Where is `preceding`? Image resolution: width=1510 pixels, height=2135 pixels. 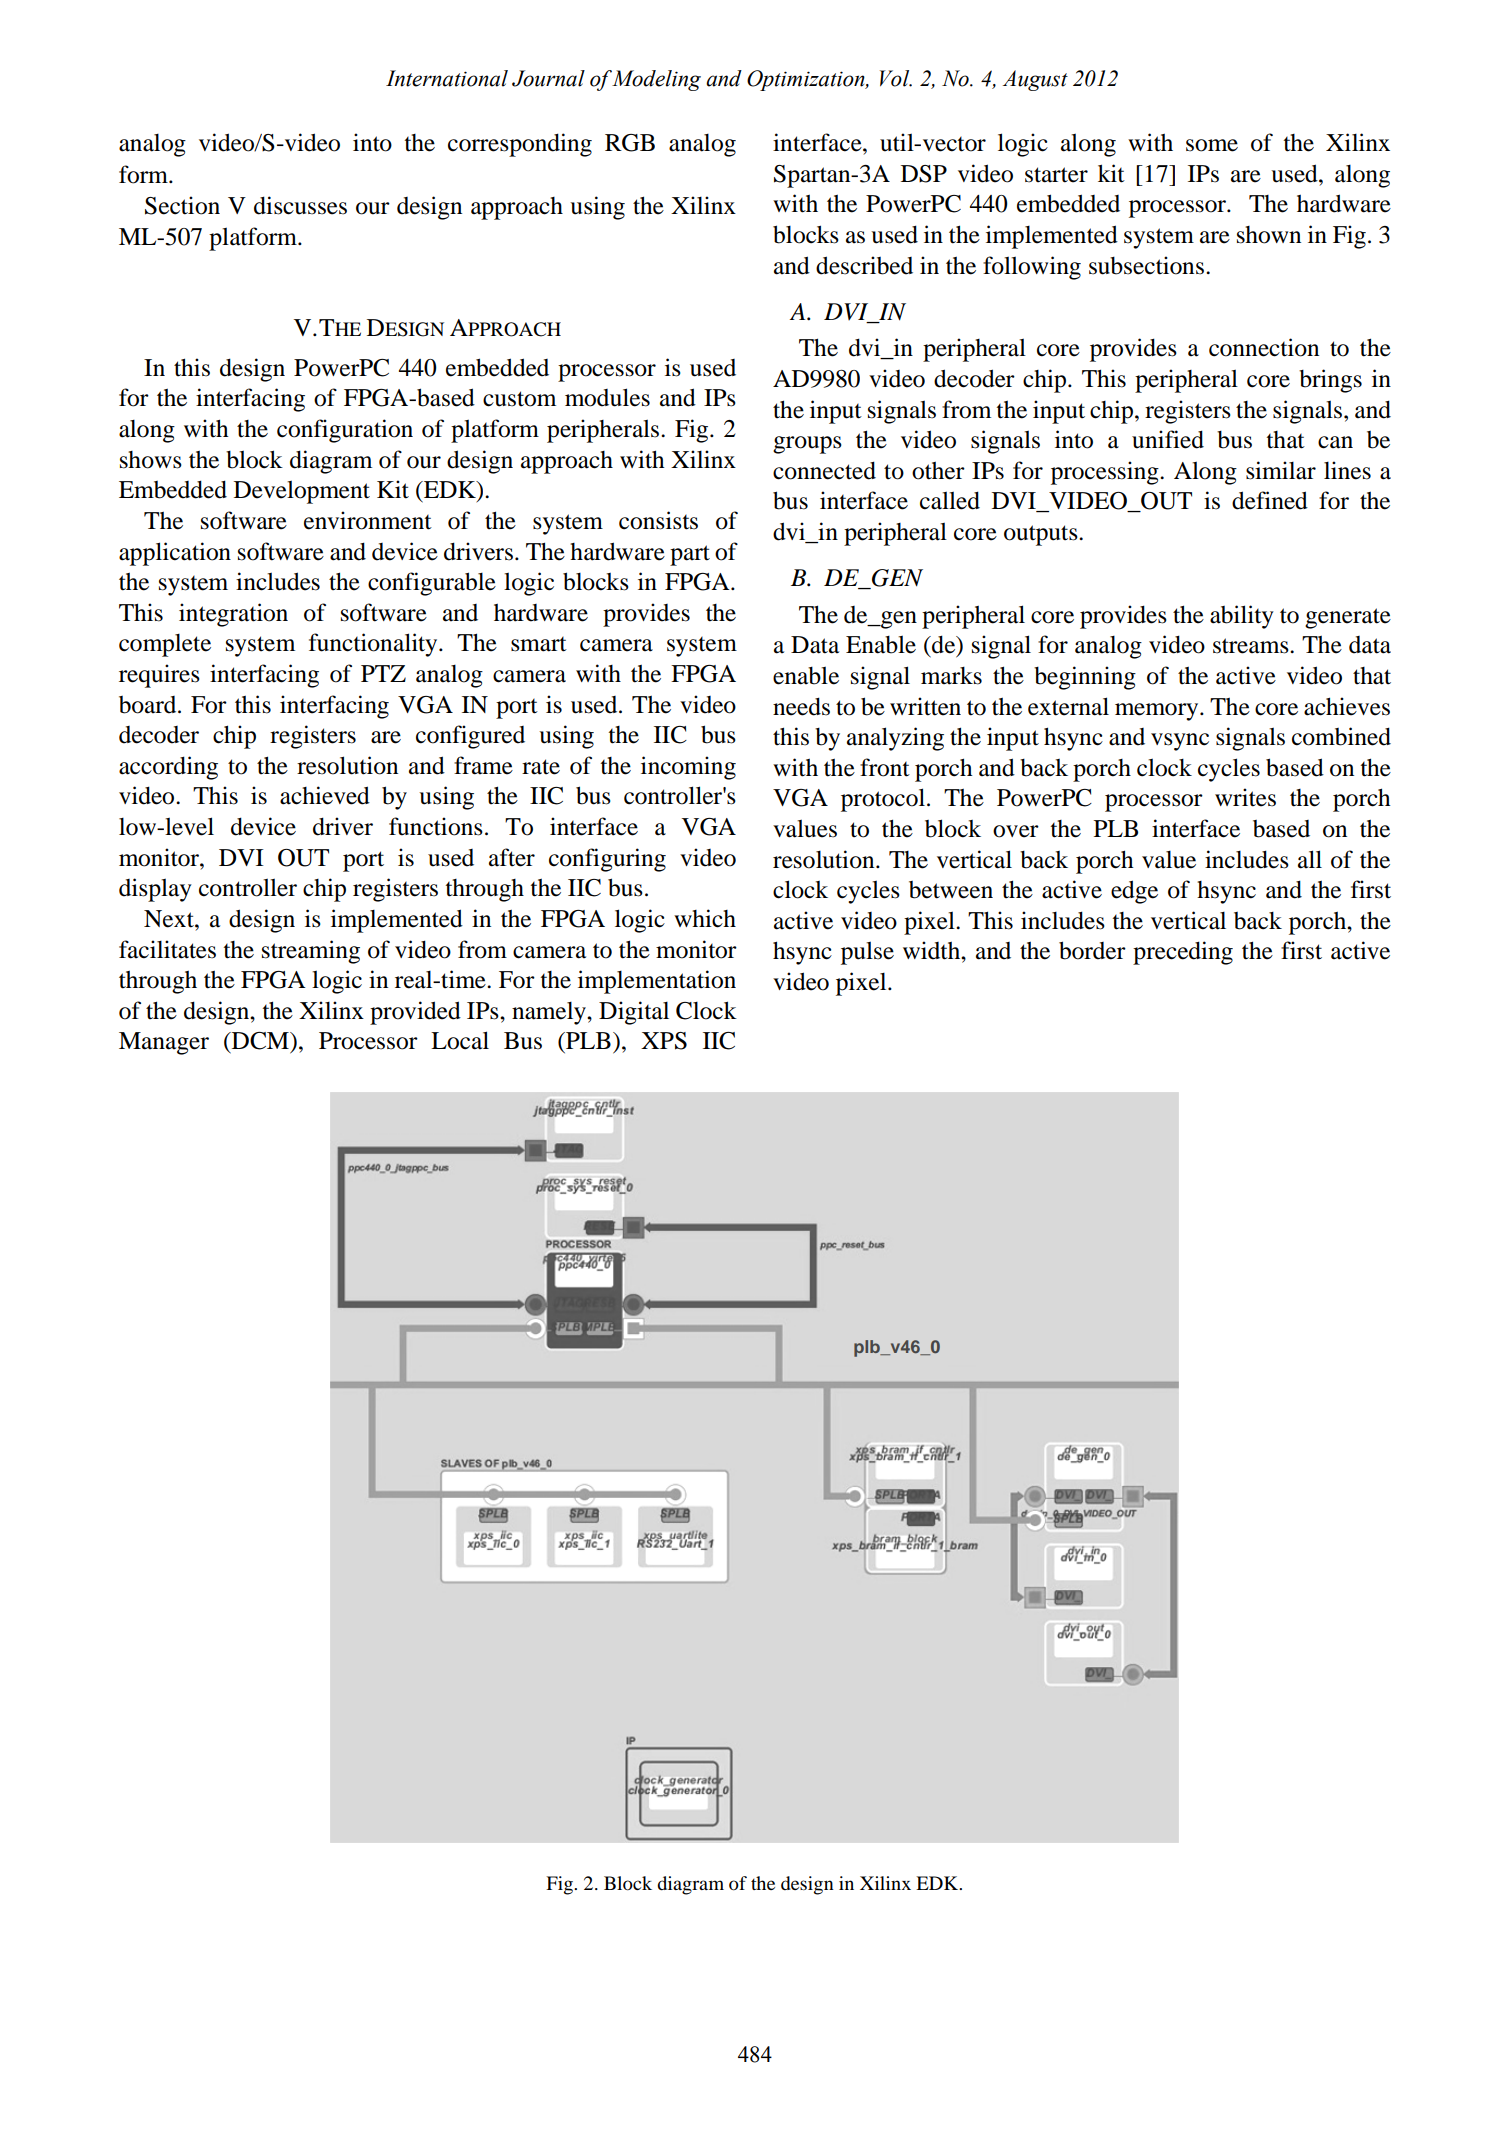
preceding is located at coordinates (1183, 953).
